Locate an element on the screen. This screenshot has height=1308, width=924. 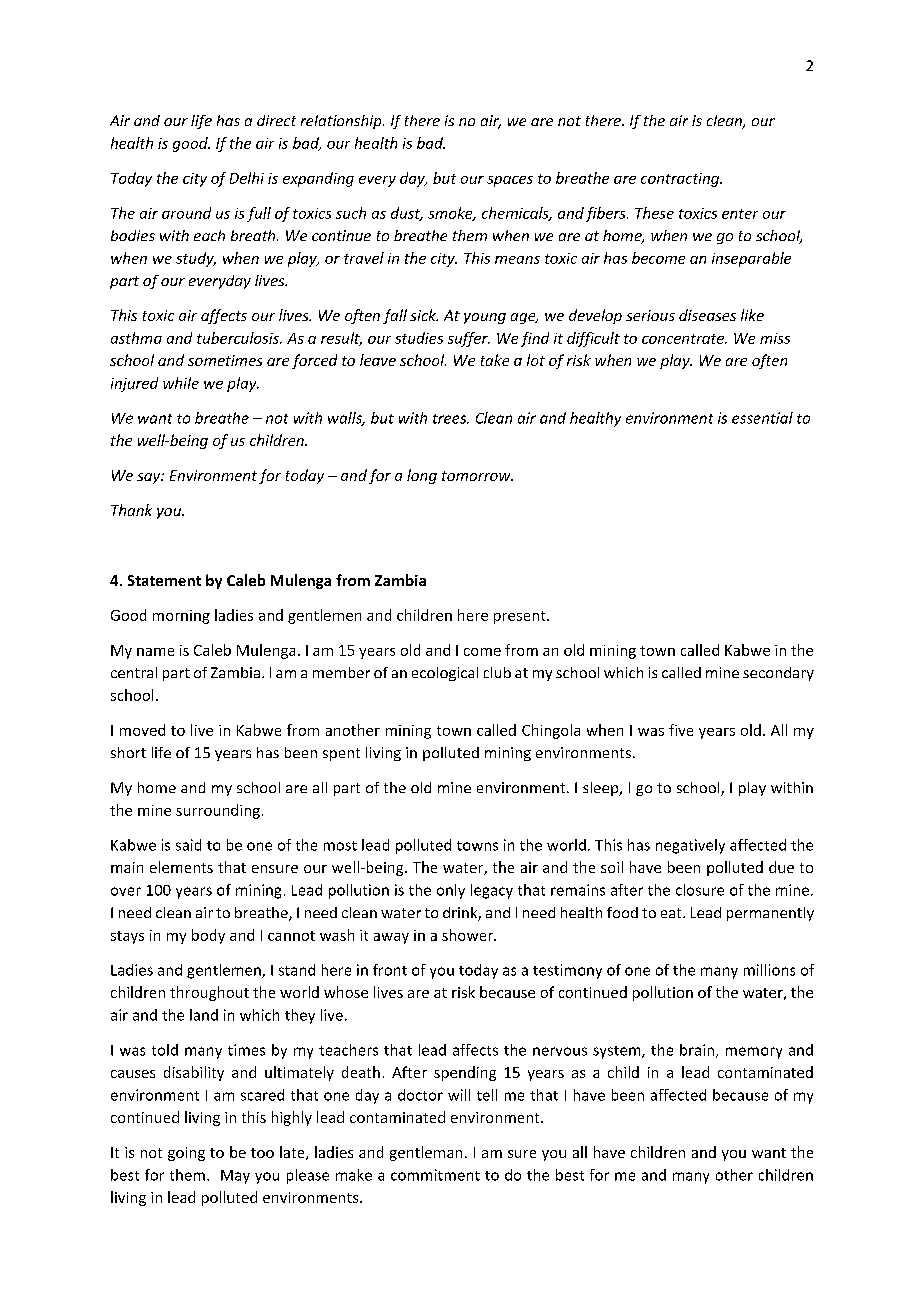
brain is located at coordinates (697, 1050).
